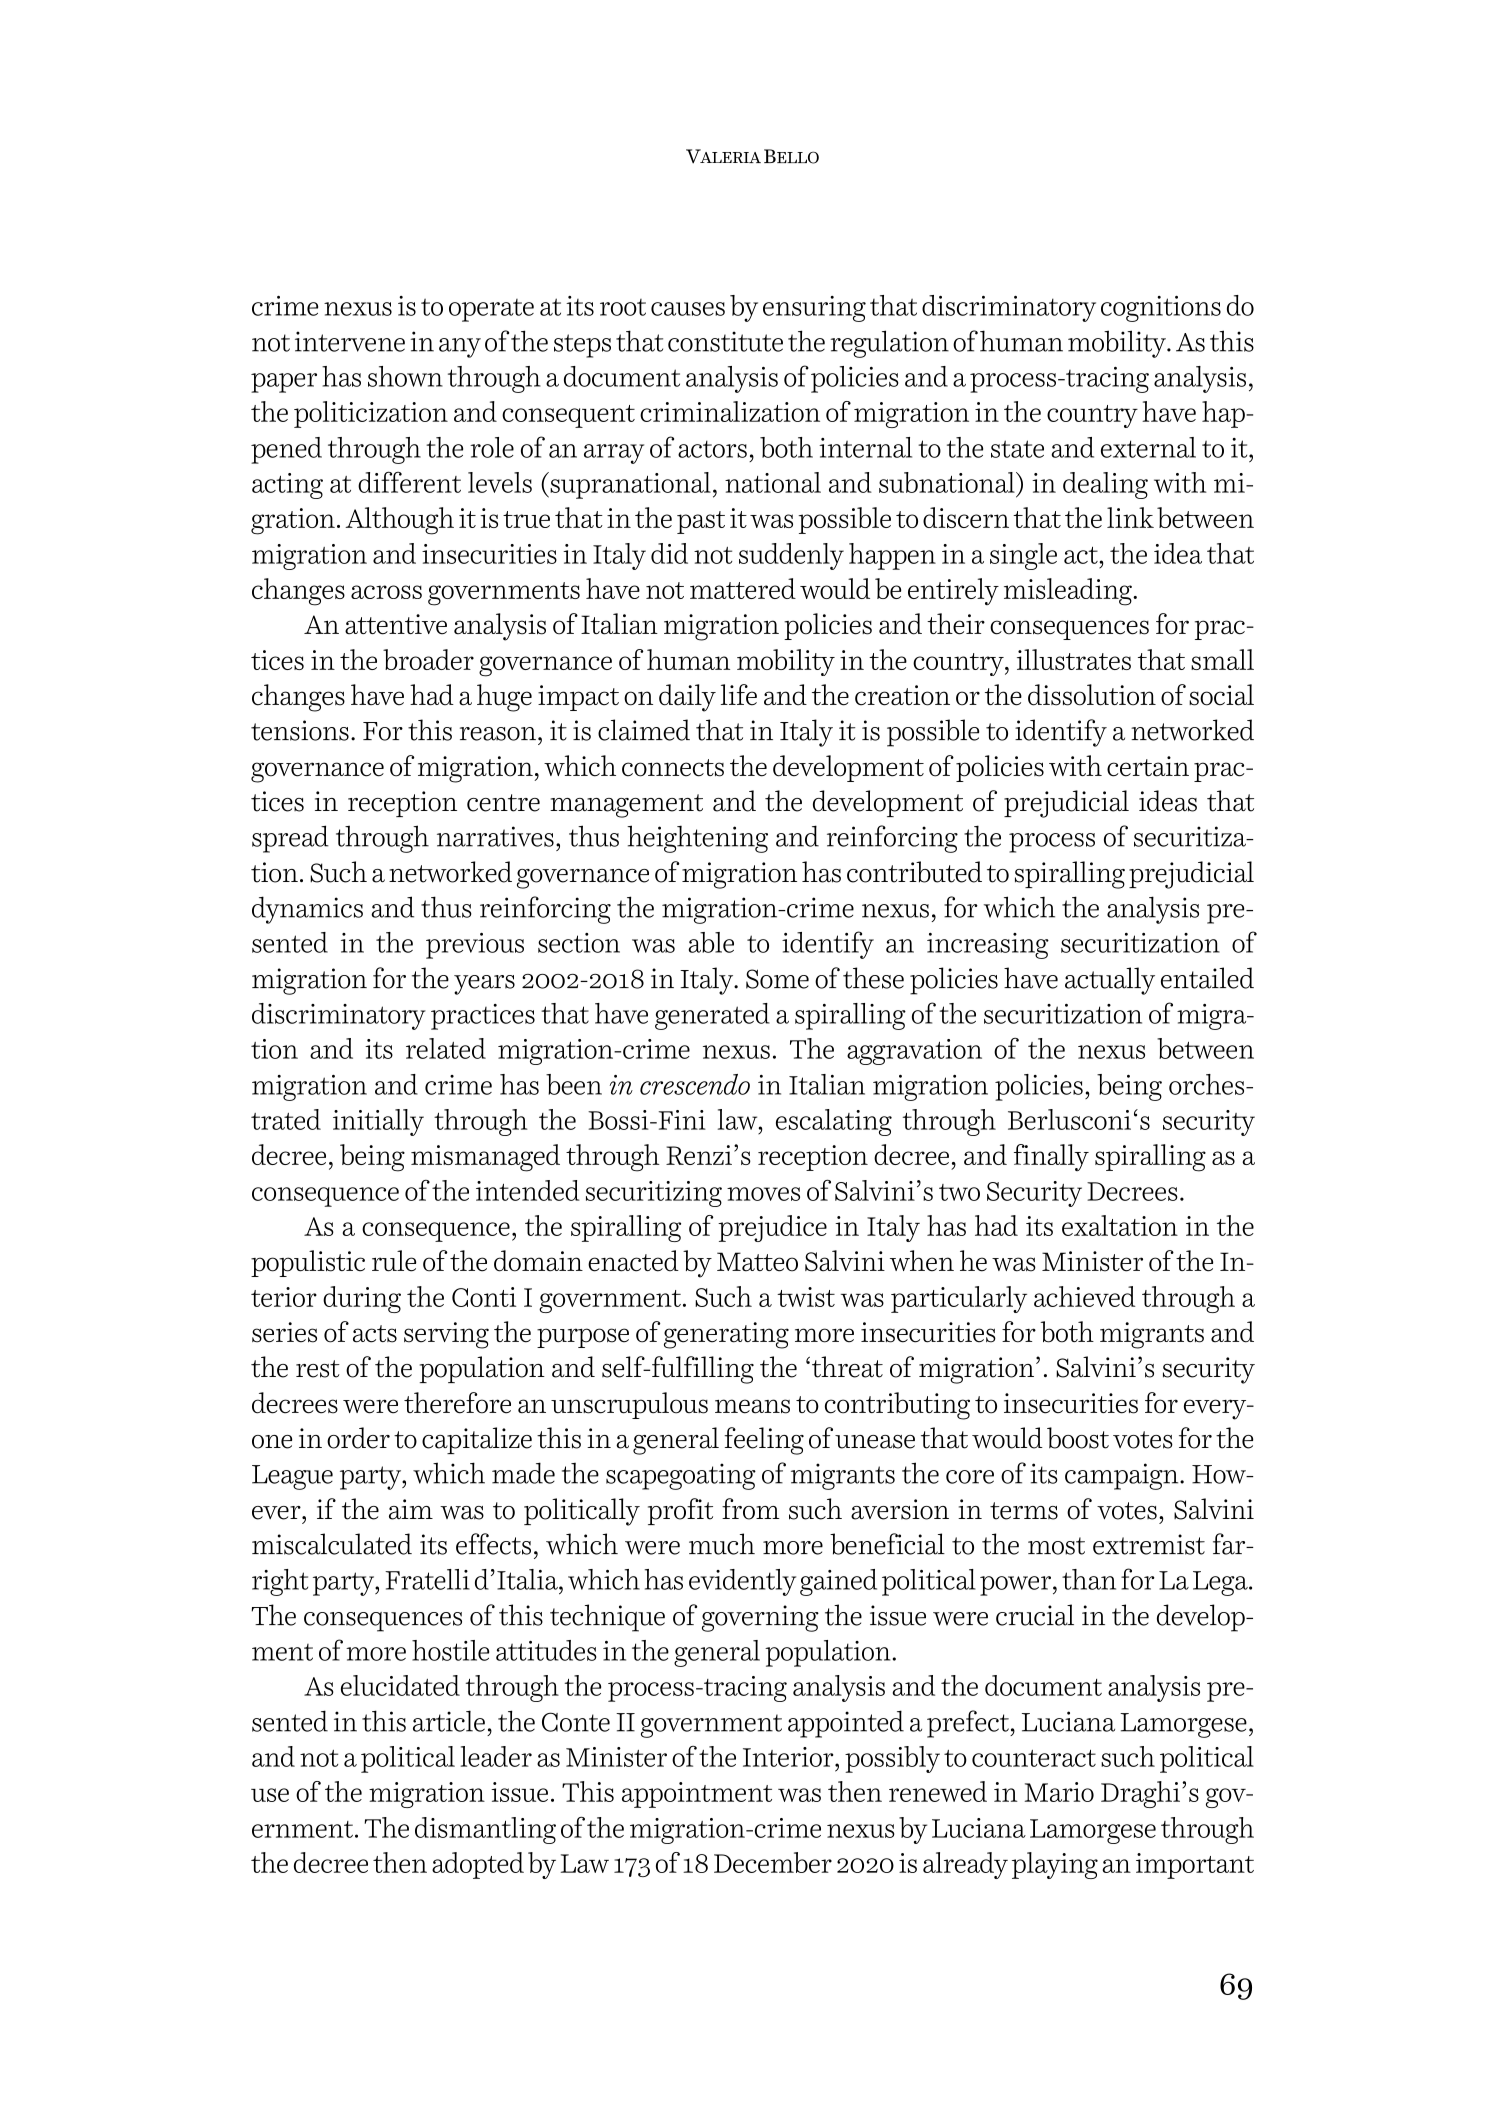 The width and height of the screenshot is (1505, 2128). Describe the element at coordinates (697, 839) in the screenshot. I see `heightening` at that location.
